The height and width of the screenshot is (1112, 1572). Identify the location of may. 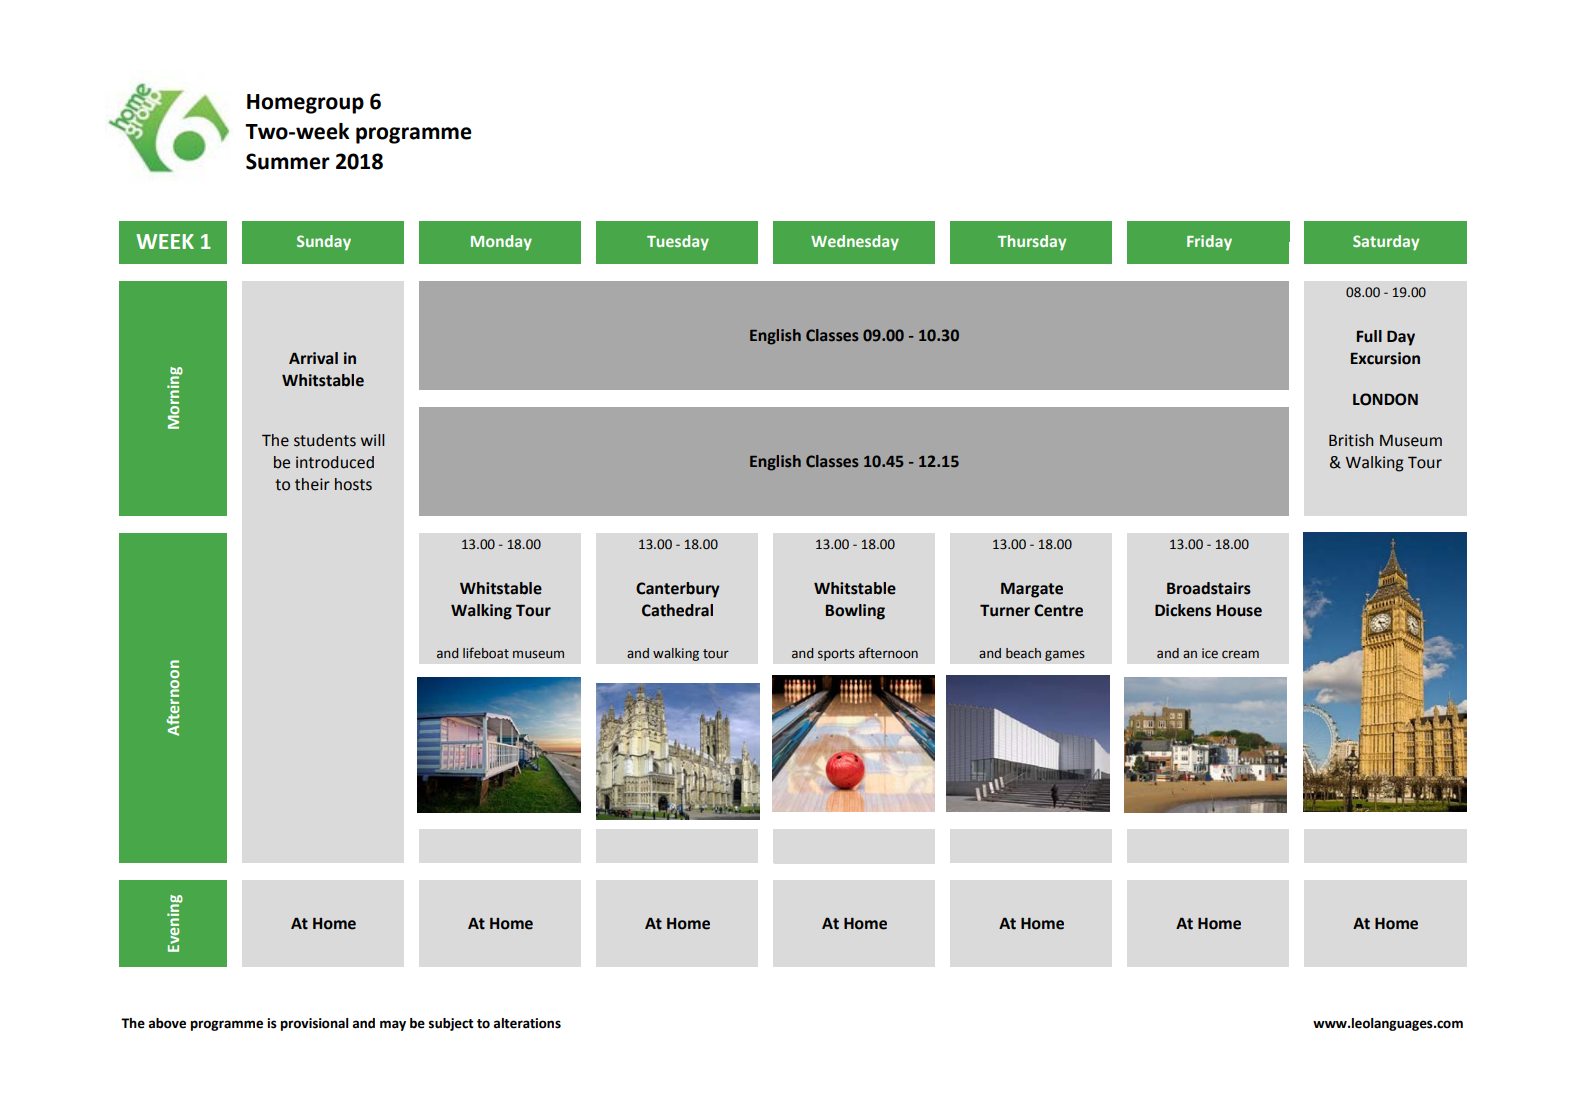
(393, 1025).
